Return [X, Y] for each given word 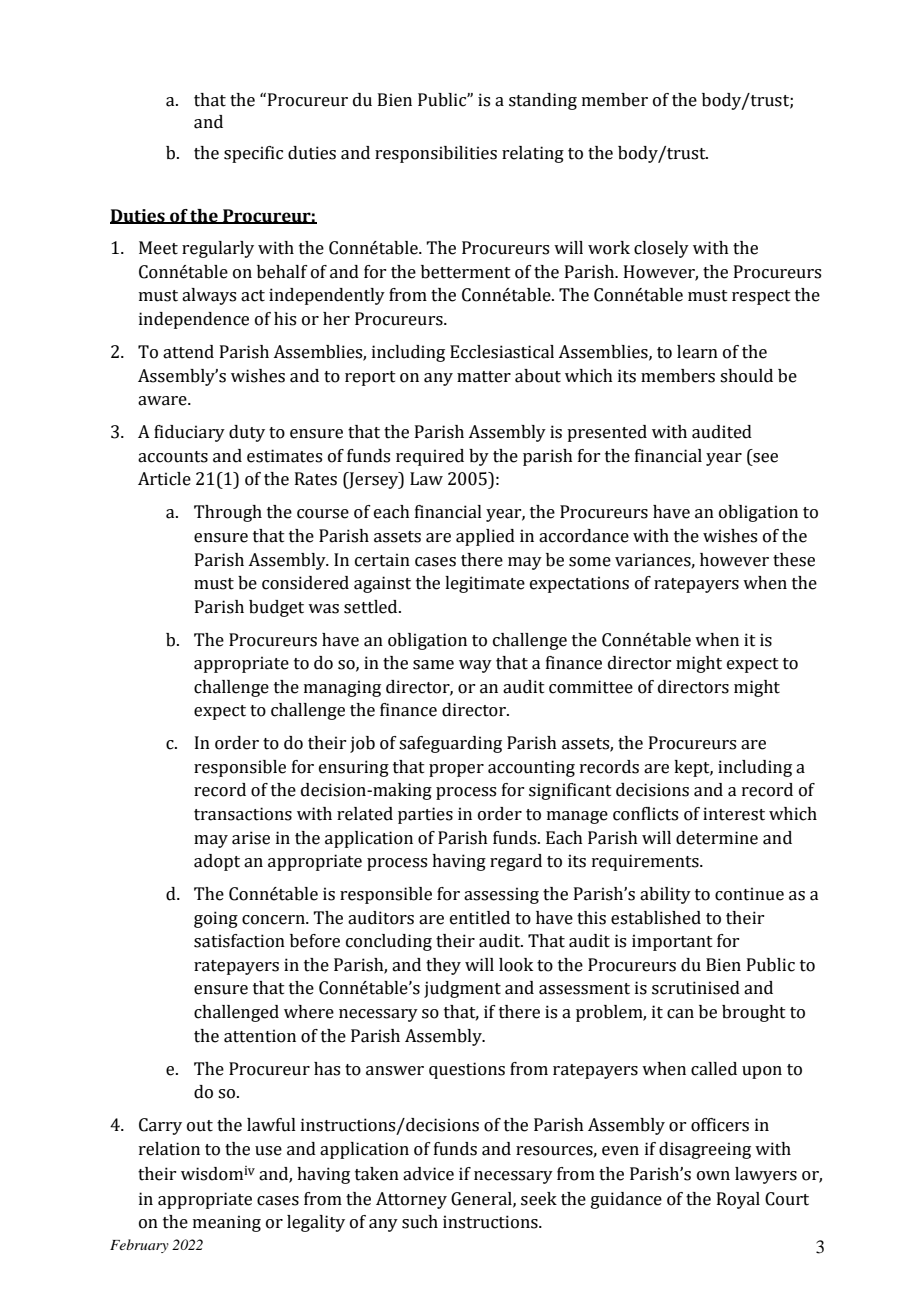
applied [485, 537]
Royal [738, 1200]
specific [253, 154]
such [420, 1222]
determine [717, 838]
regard [516, 862]
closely [661, 249]
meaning [227, 1223]
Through [228, 513]
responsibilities [436, 154]
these [794, 560]
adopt [217, 862]
